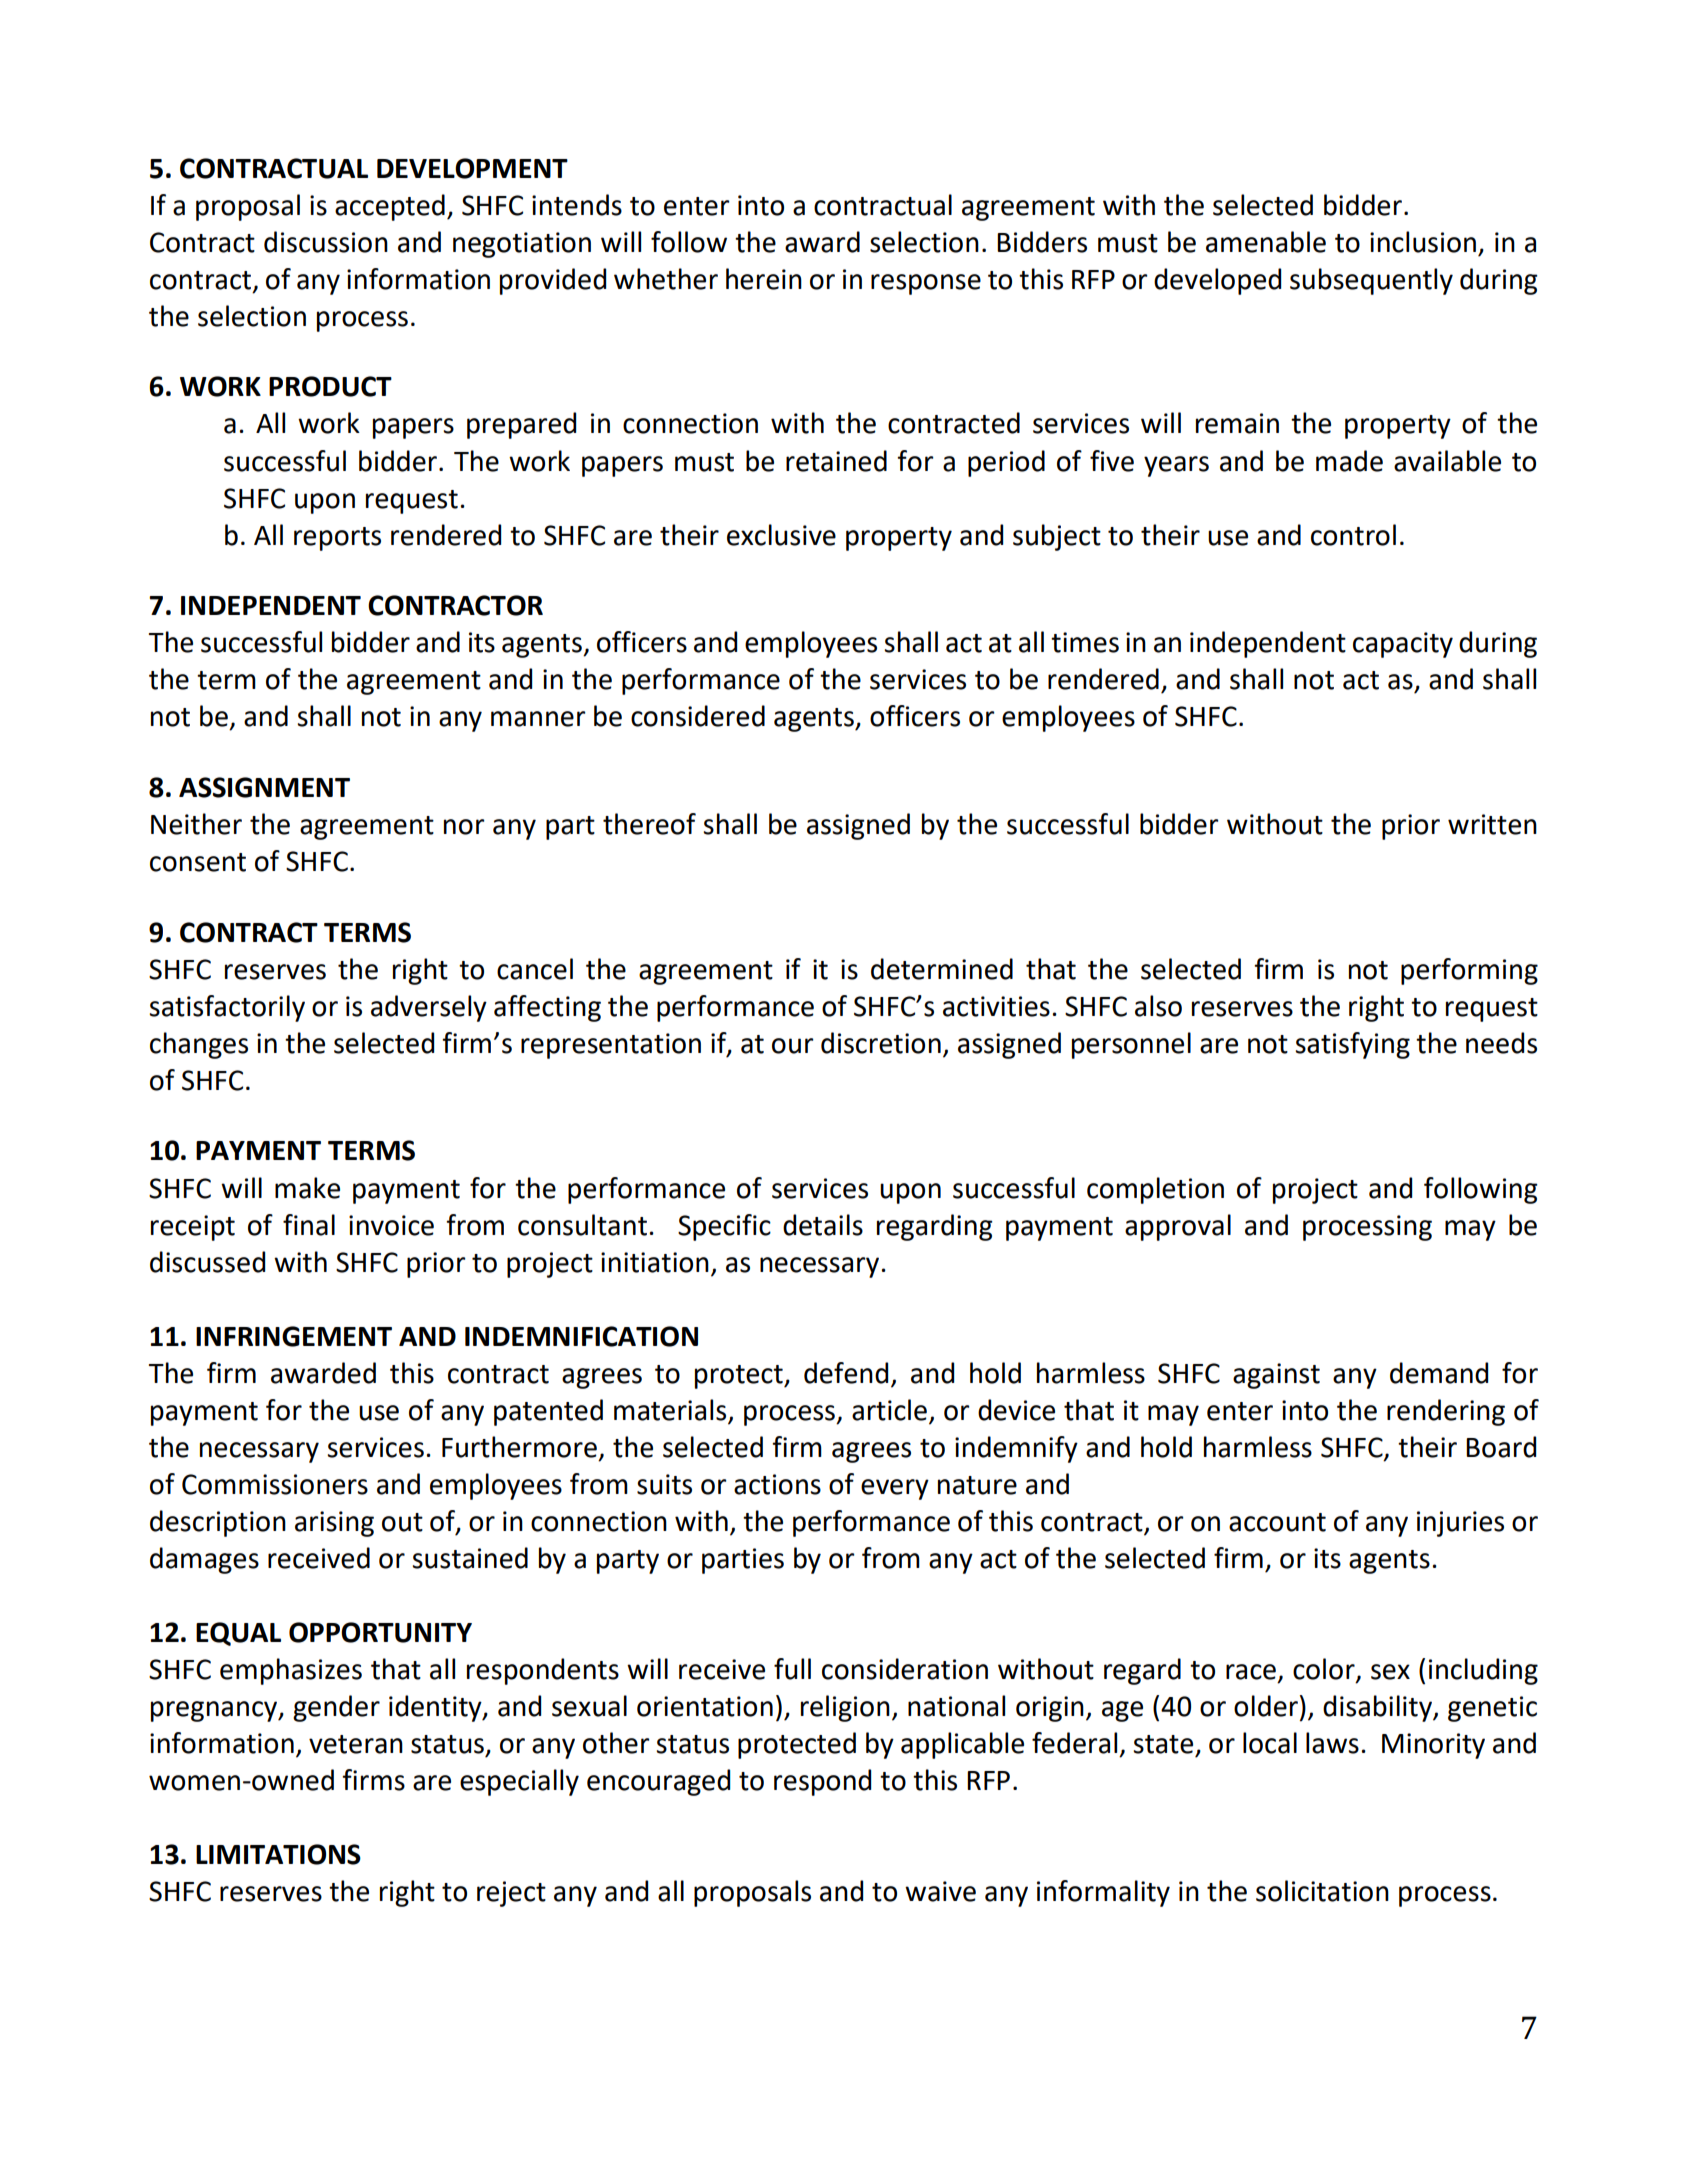  Describe the element at coordinates (294, 1336) in the screenshot. I see `INFRINGEMENT` at that location.
